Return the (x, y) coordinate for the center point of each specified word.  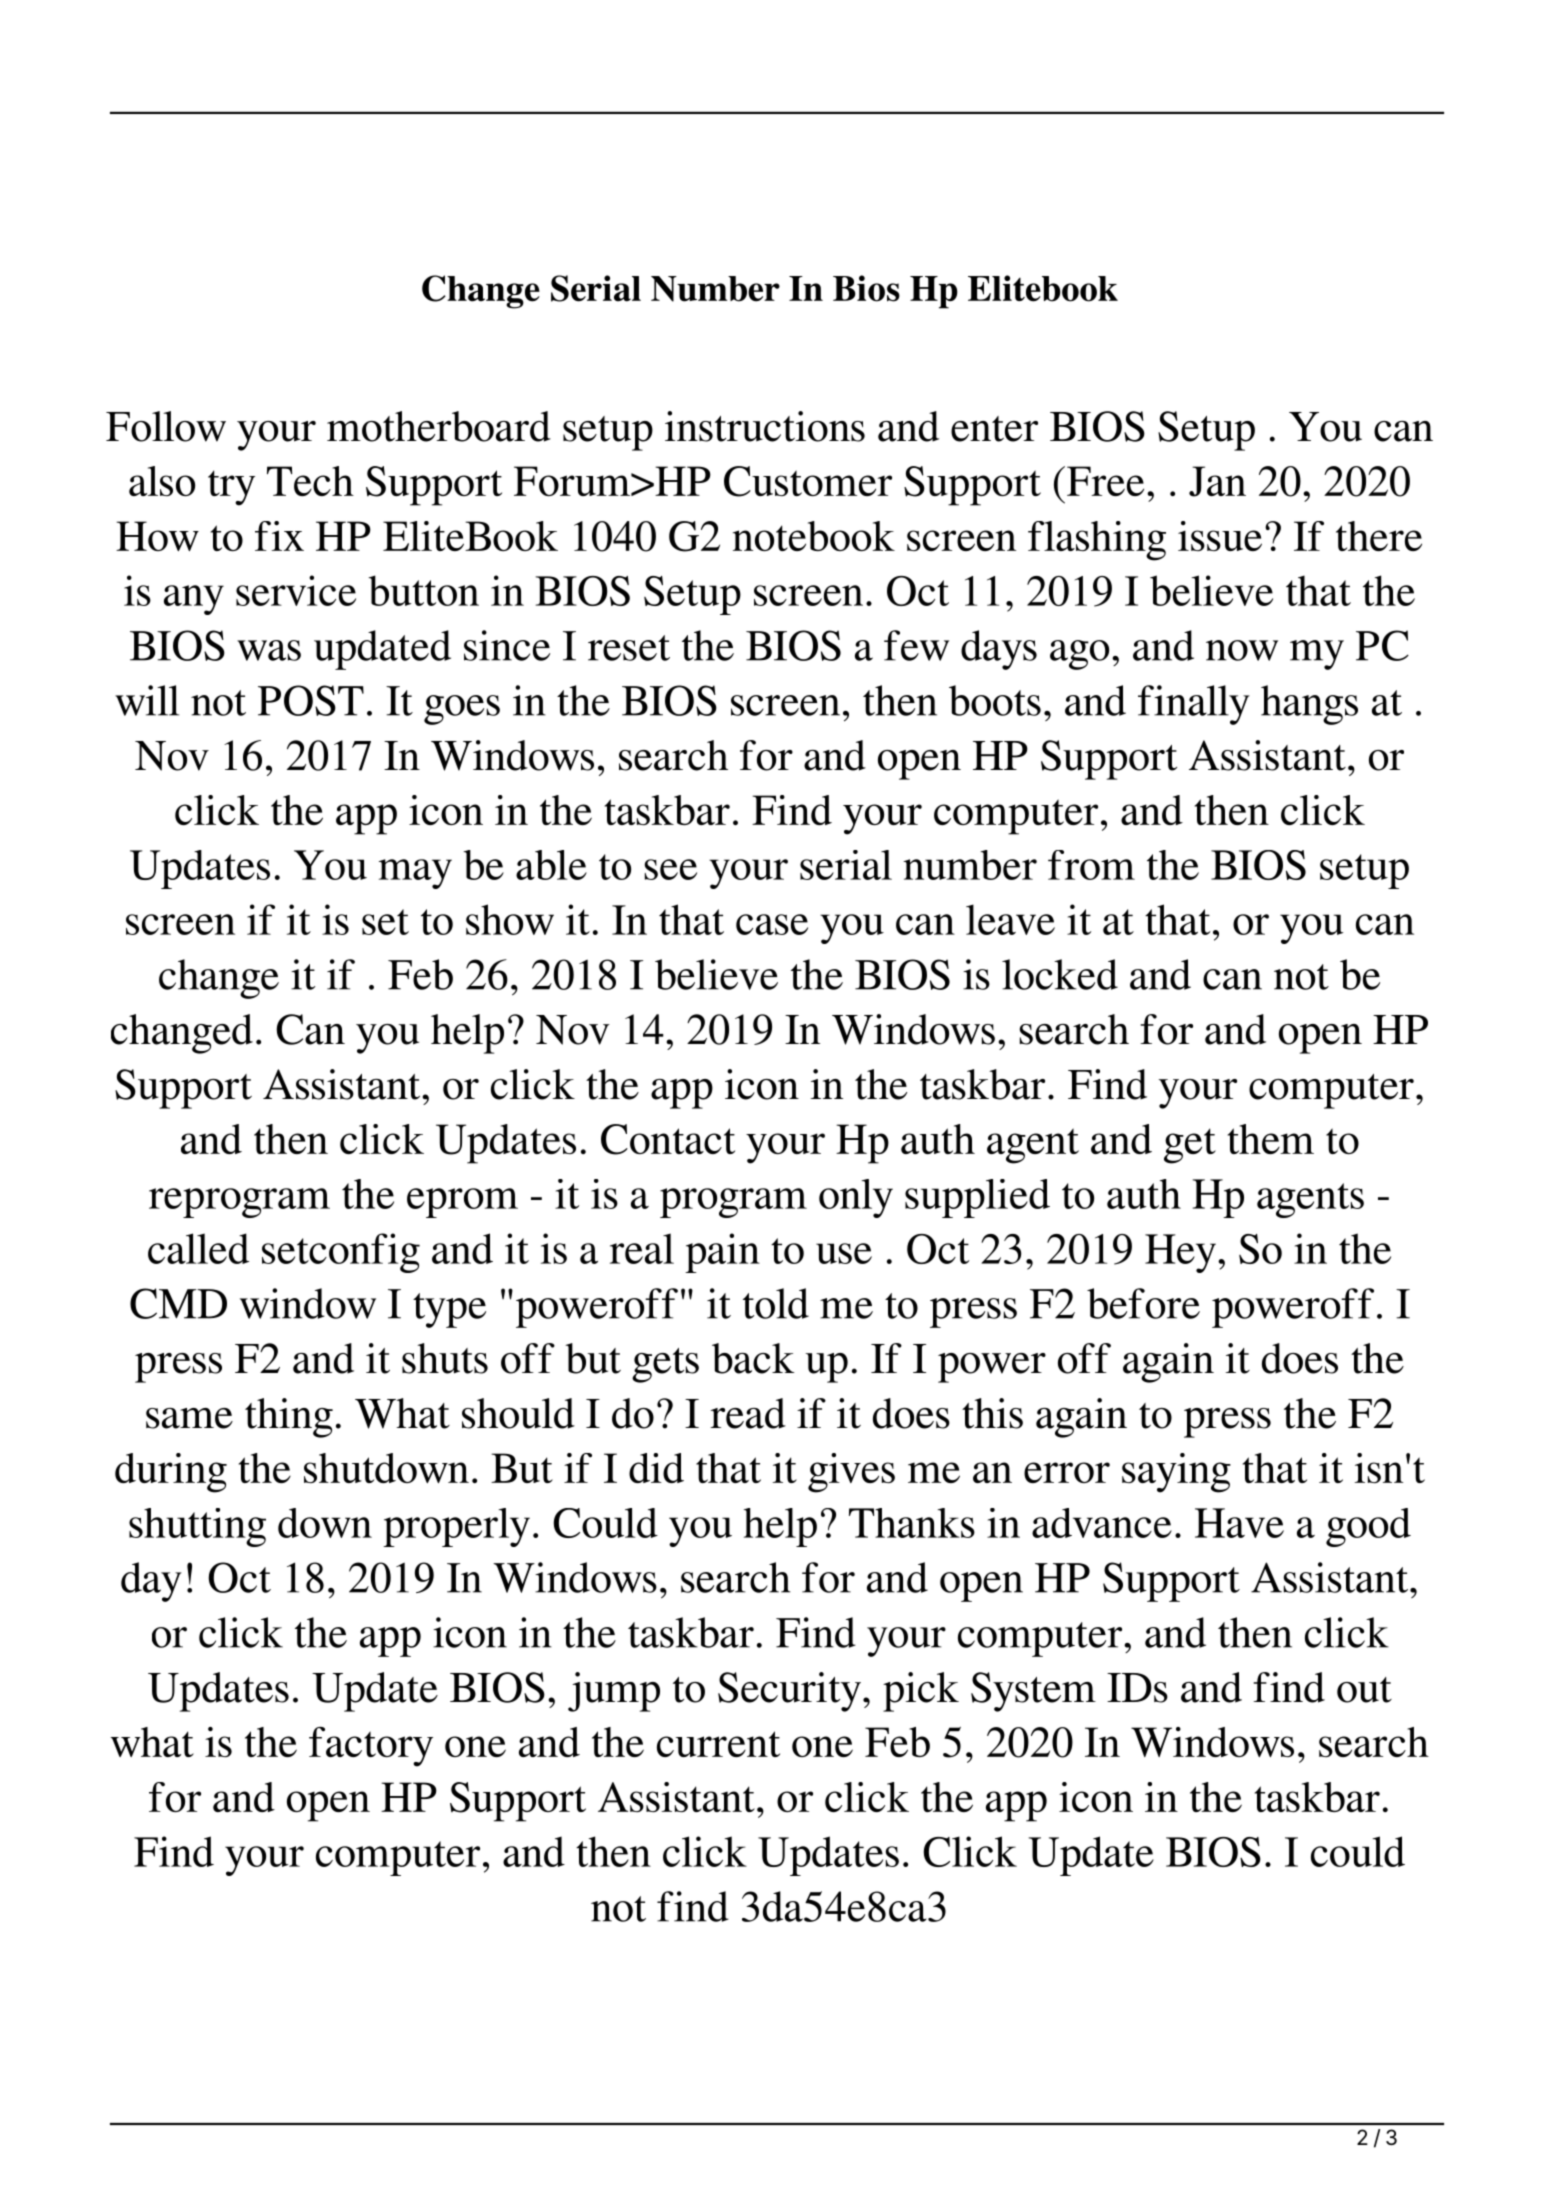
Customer (808, 481)
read (748, 1413)
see (671, 869)
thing (289, 1418)
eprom (462, 1203)
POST (311, 700)
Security (789, 1692)
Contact (668, 1139)
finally (1194, 705)
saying (1176, 1473)
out (1364, 1690)
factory (371, 1747)
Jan (1217, 481)
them (1271, 1139)
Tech (310, 481)
